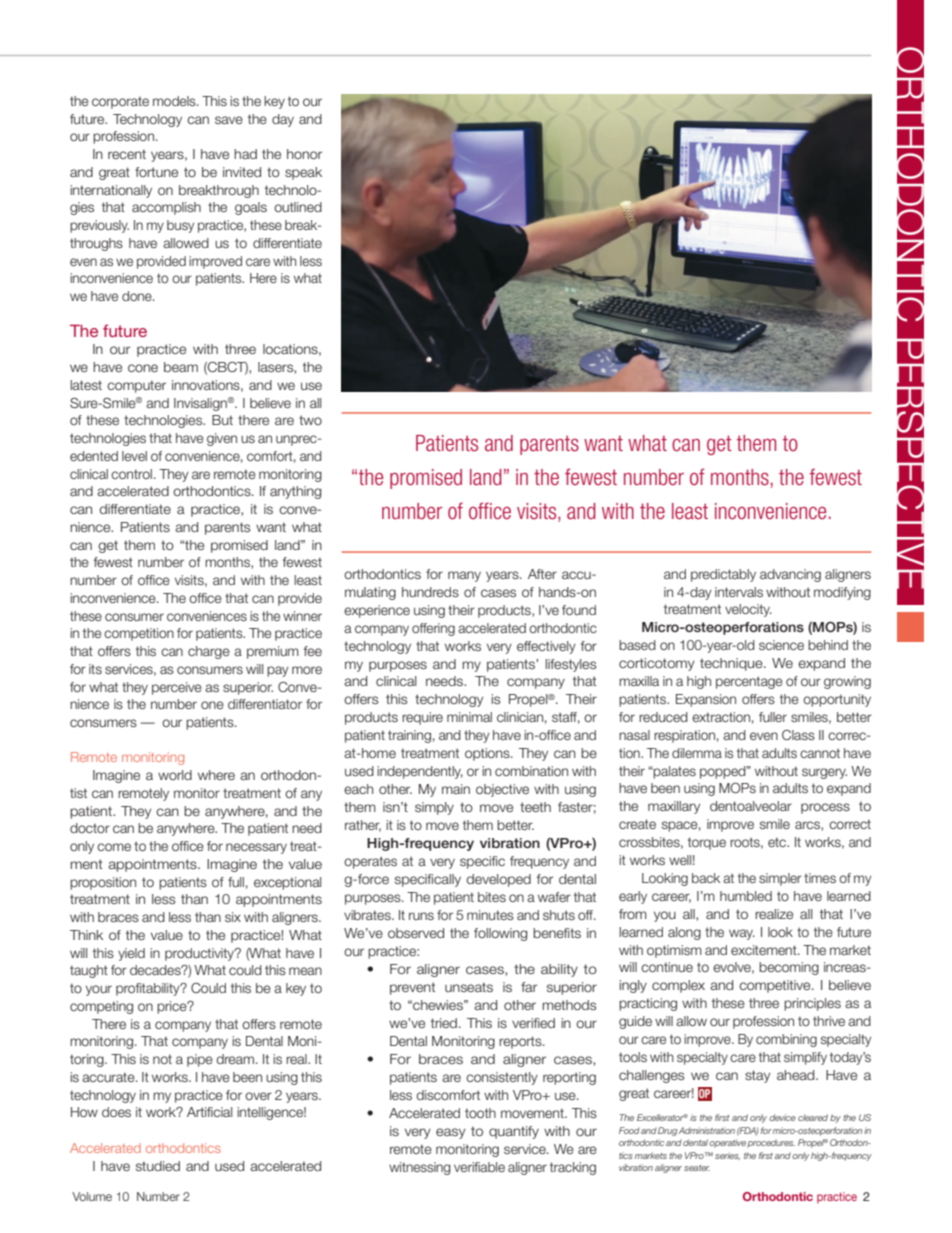 The image size is (952, 1233). Describe the element at coordinates (723, 575) in the image. I see `predictably` at that location.
